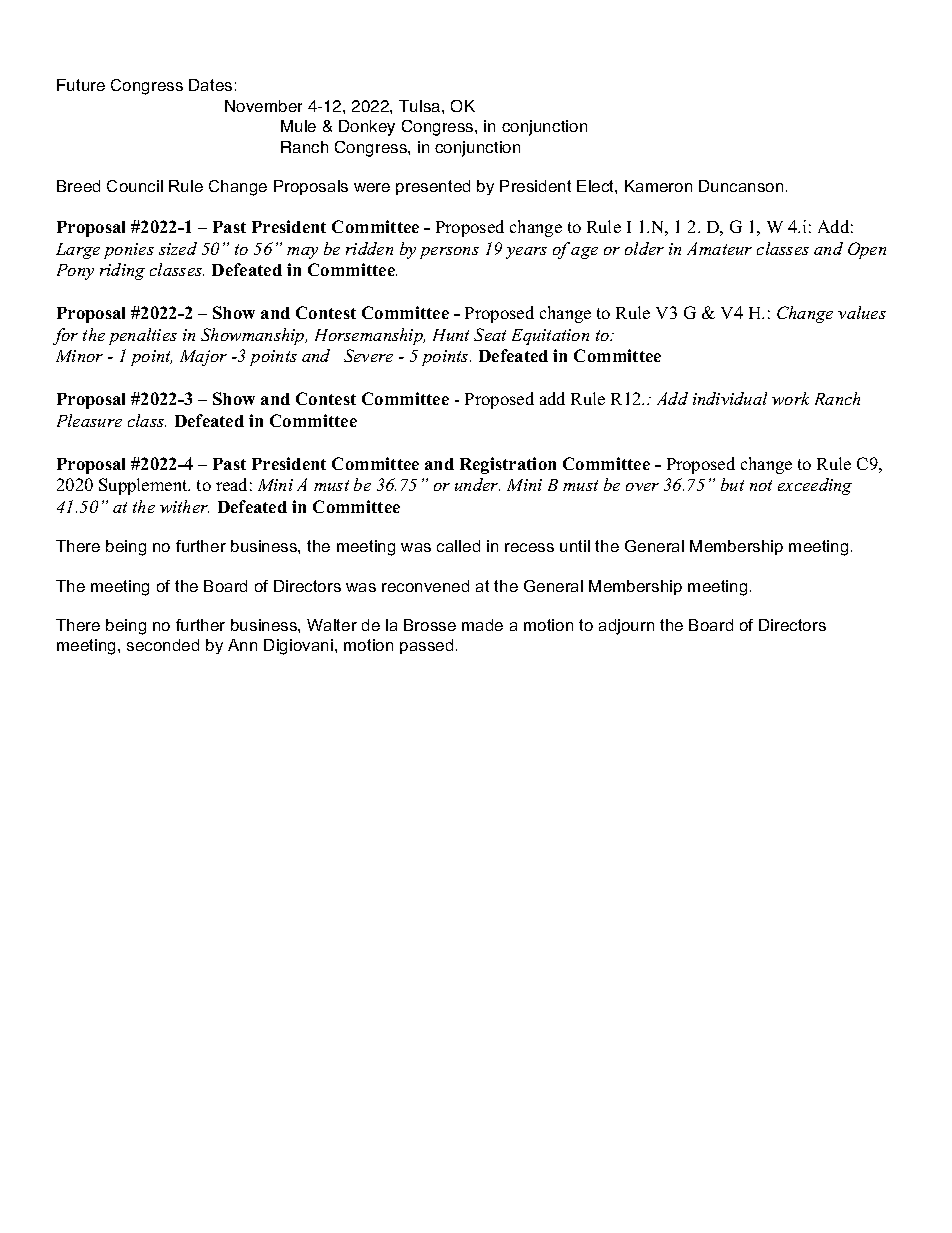 The width and height of the image is (952, 1233). I want to click on made, so click(482, 625).
